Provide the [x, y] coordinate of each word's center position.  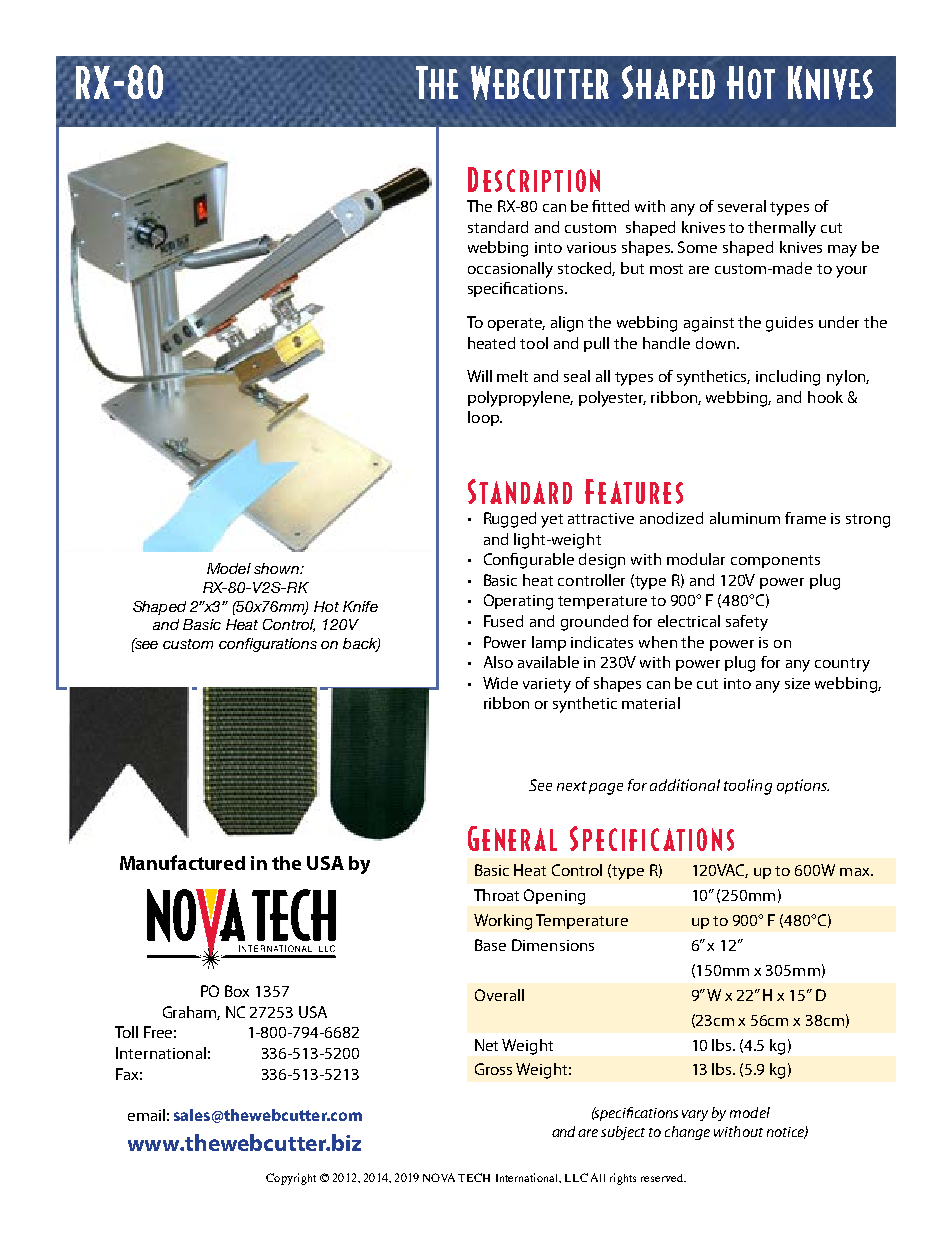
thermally [782, 229]
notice [786, 1133]
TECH [474, 1177]
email [146, 1115]
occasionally [510, 270]
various [591, 247]
